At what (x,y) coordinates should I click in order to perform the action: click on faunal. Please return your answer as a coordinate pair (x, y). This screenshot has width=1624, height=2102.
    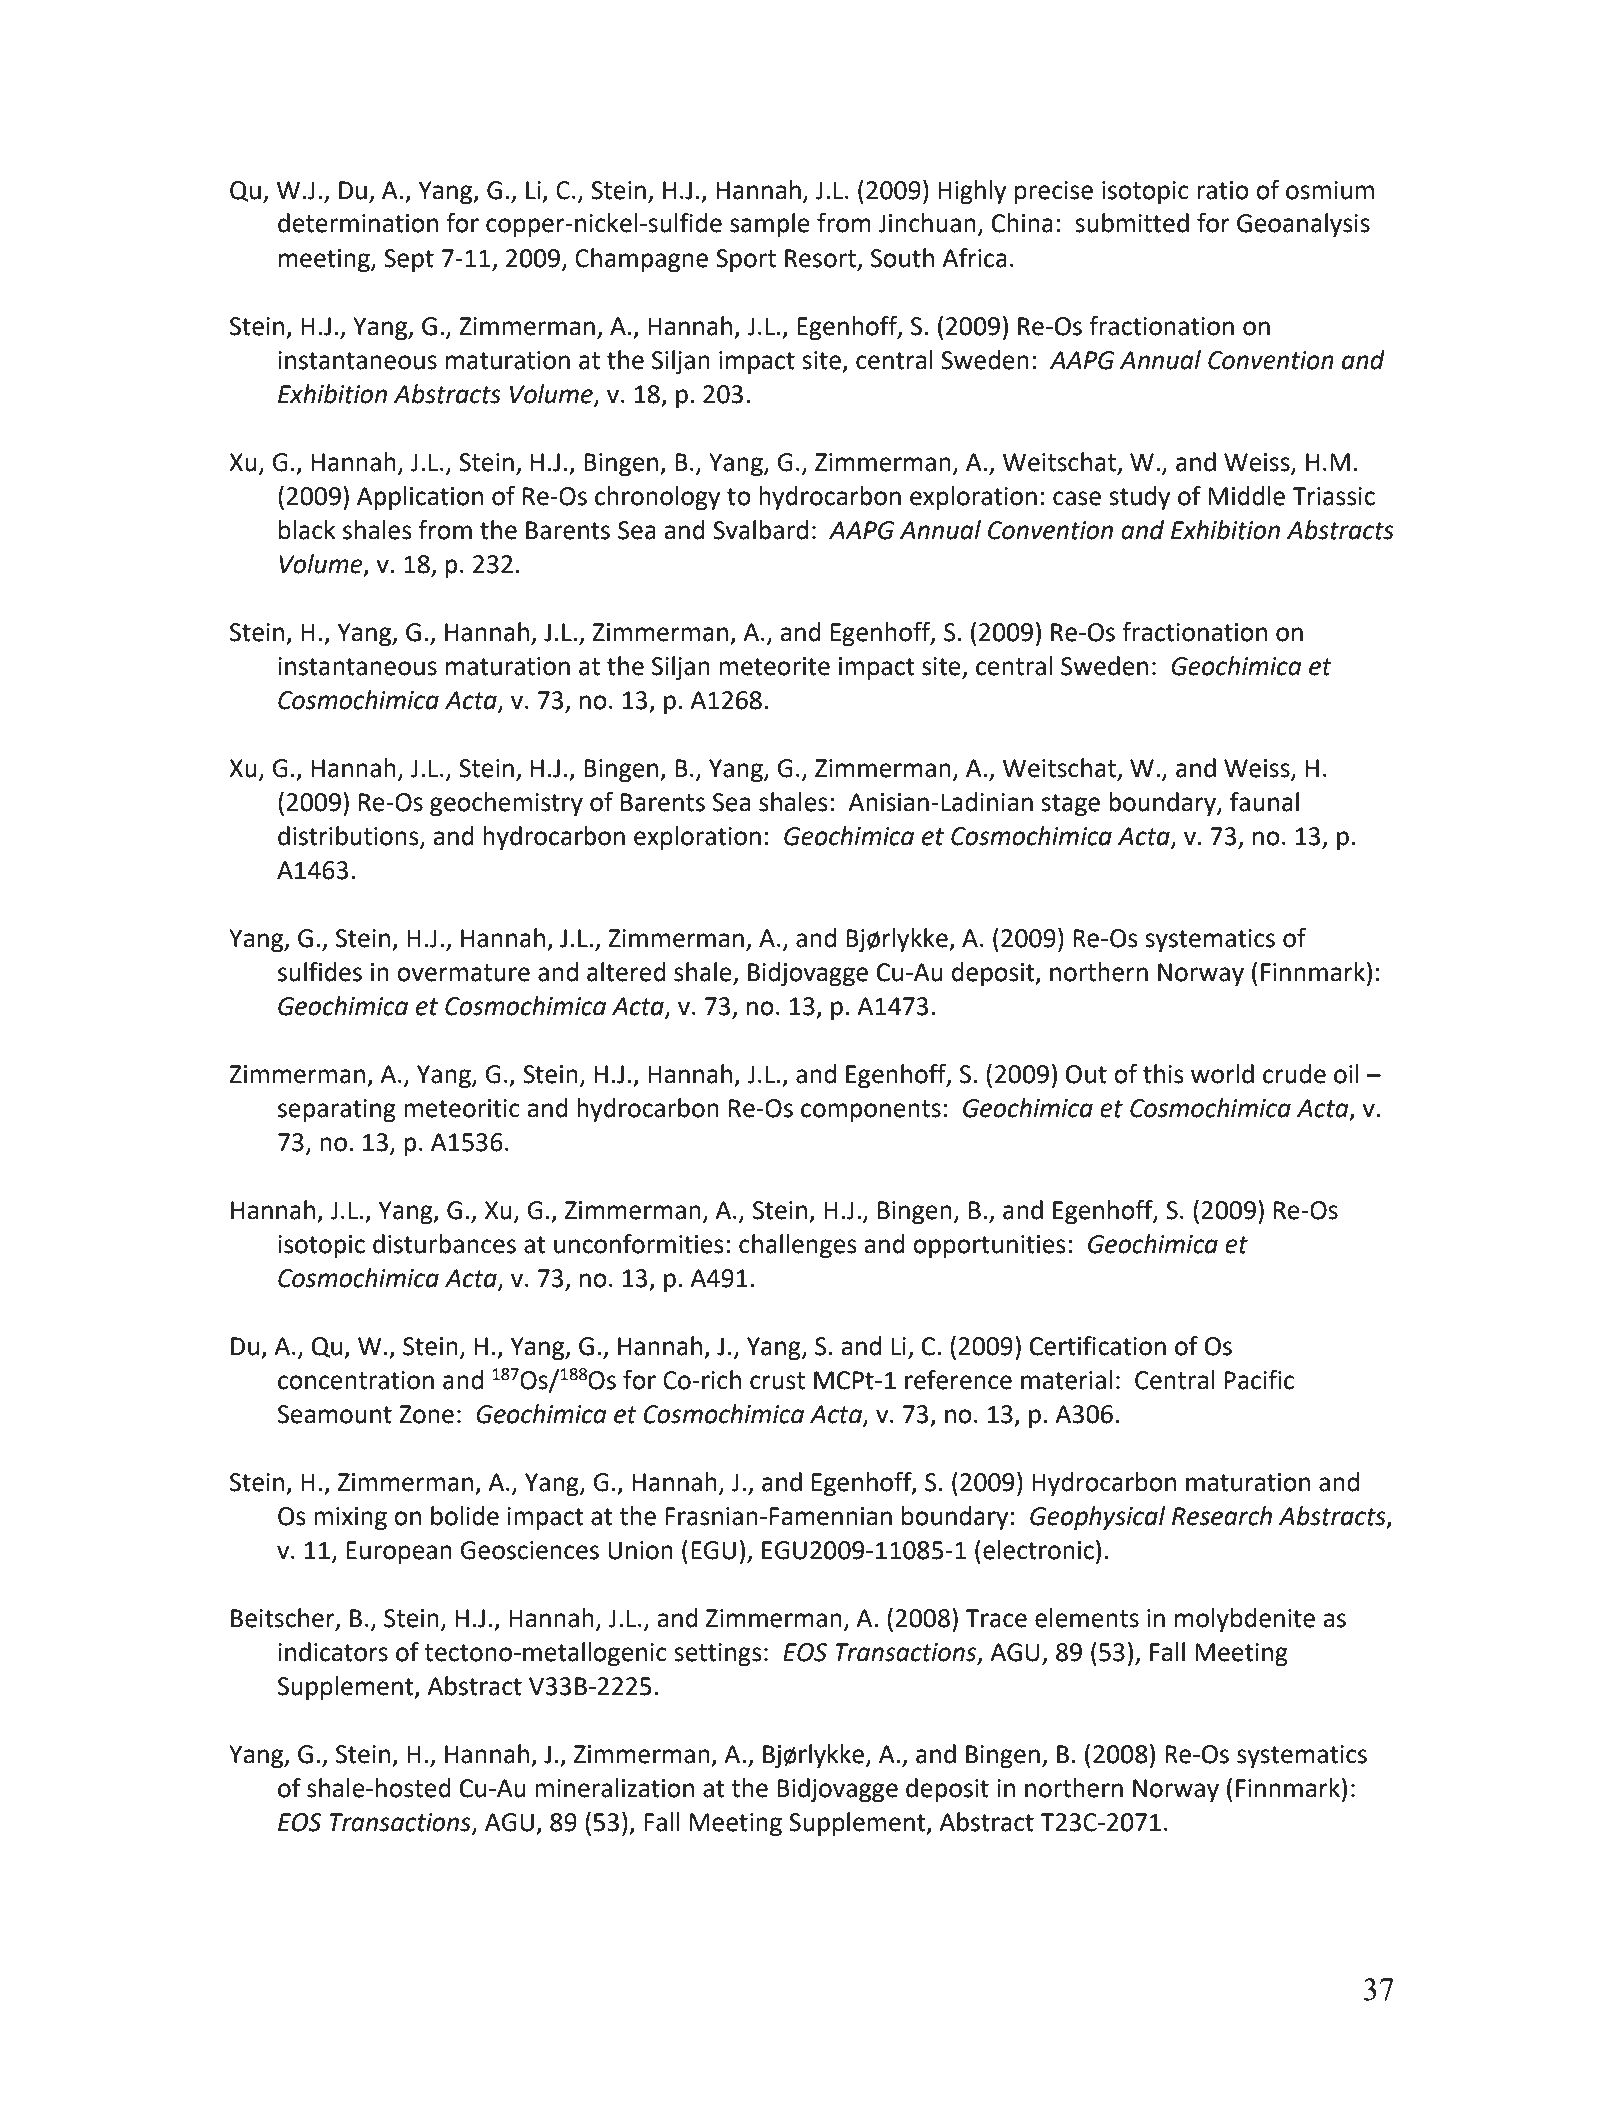
    Looking at the image, I should click on (1264, 802).
